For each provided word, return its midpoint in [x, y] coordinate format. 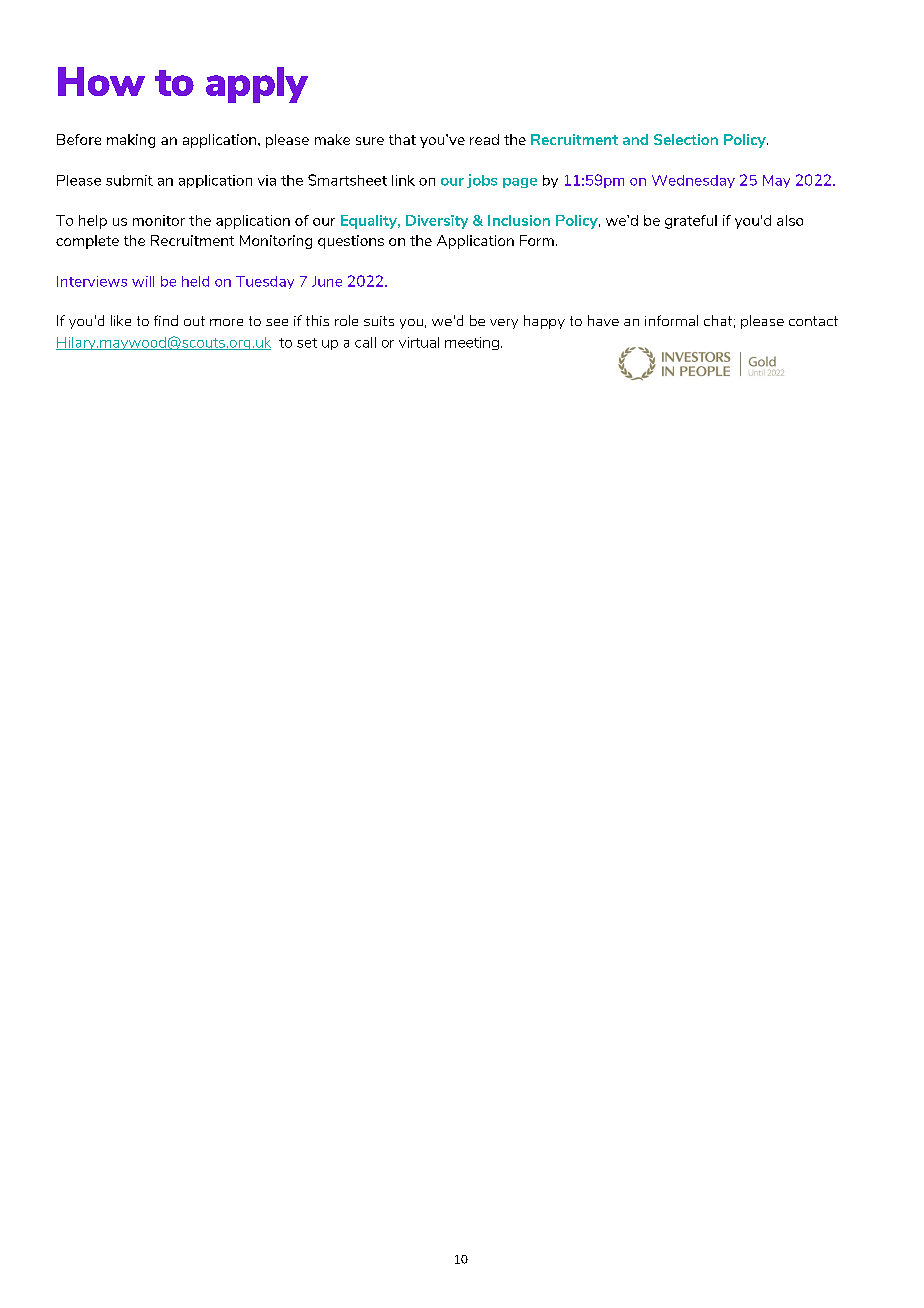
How [101, 81]
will [143, 281]
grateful [691, 222]
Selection [686, 139]
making [131, 141]
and [635, 139]
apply [257, 85]
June [327, 281]
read [484, 139]
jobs [482, 181]
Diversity [437, 222]
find [166, 320]
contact [813, 321]
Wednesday [693, 181]
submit [129, 180]
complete [87, 242]
